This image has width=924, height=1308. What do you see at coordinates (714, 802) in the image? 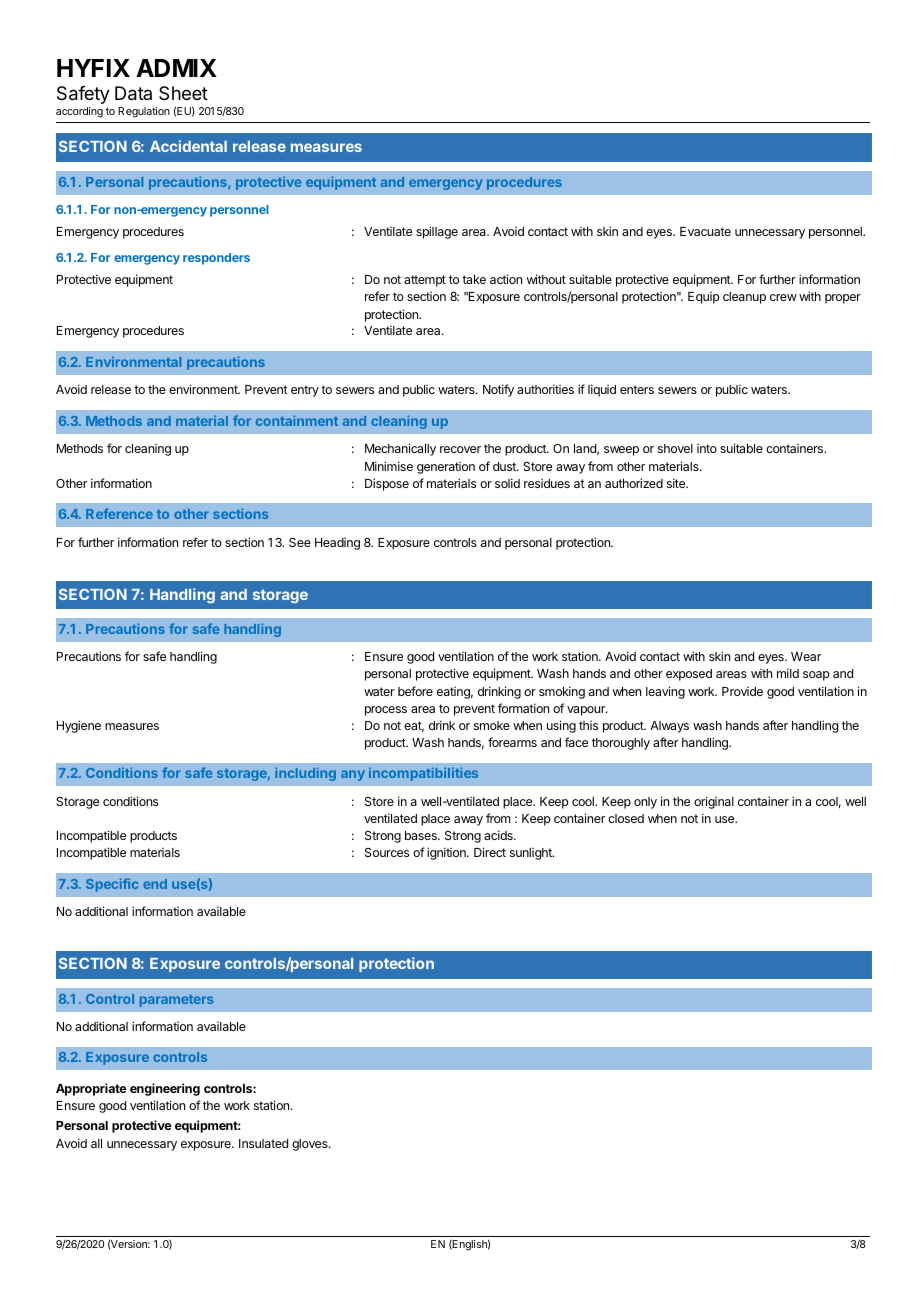
I see `original` at bounding box center [714, 802].
